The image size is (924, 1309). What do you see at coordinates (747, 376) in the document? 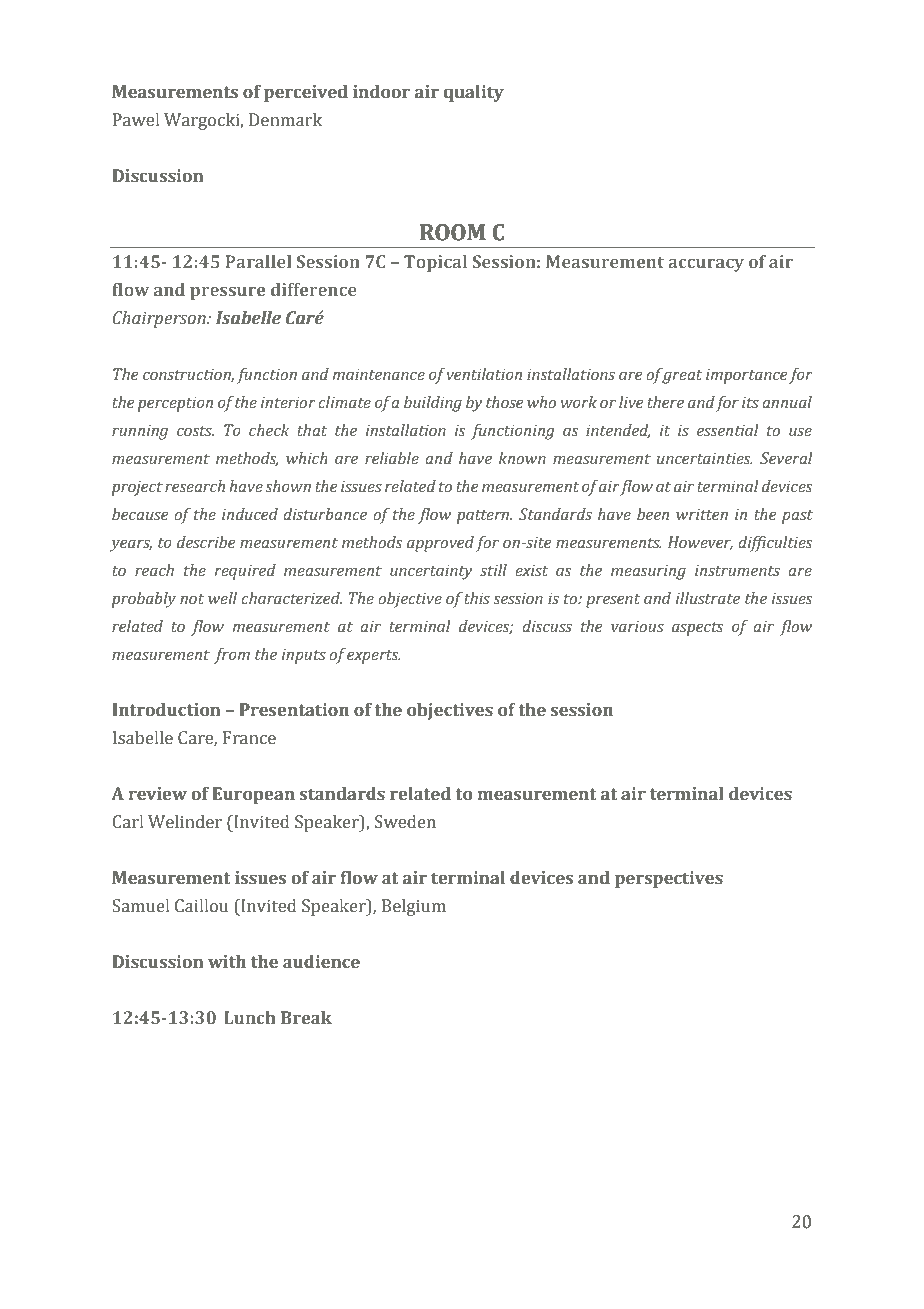
I see `importance` at bounding box center [747, 376].
